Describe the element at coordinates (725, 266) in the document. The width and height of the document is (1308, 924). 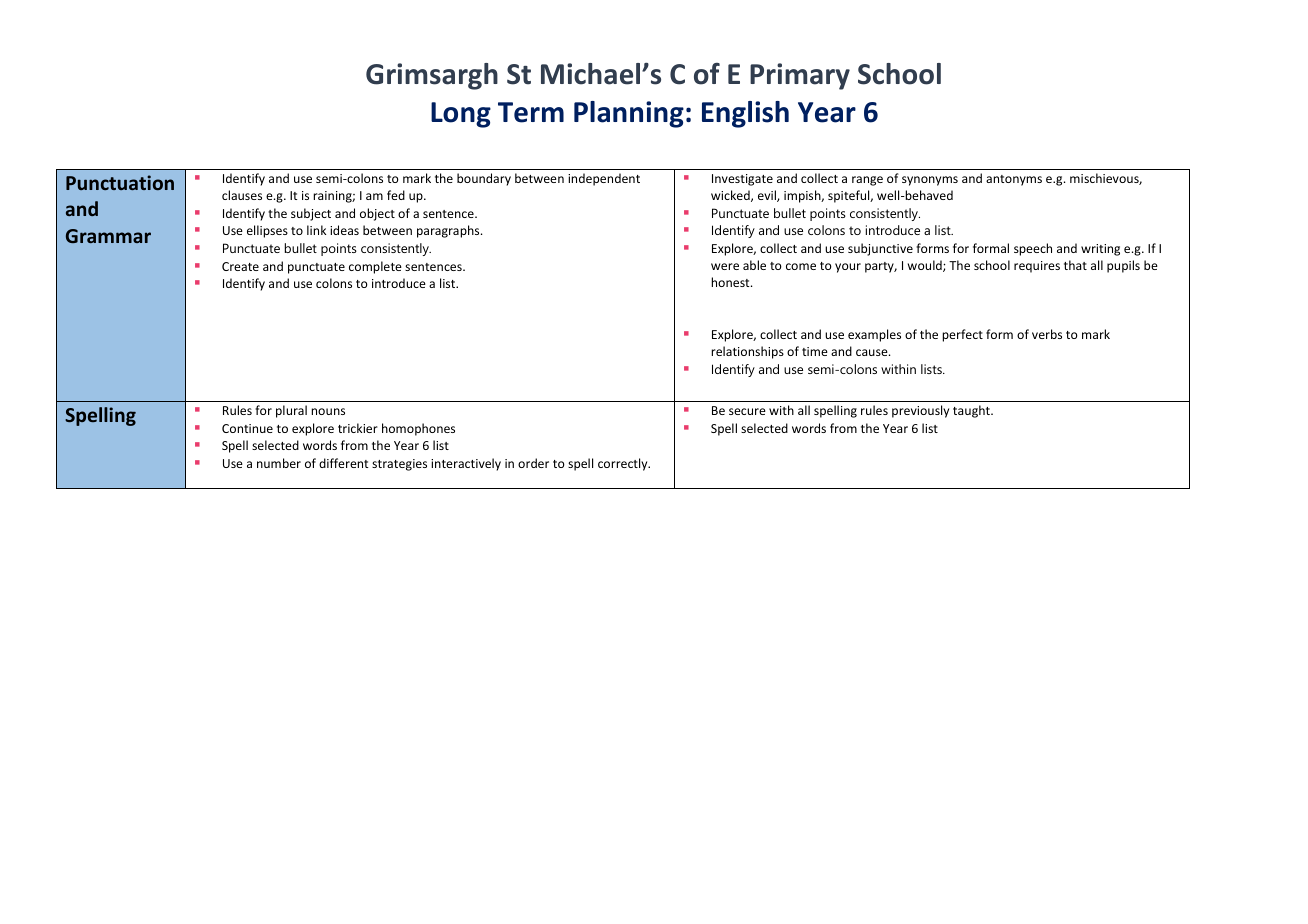
I see `were` at that location.
